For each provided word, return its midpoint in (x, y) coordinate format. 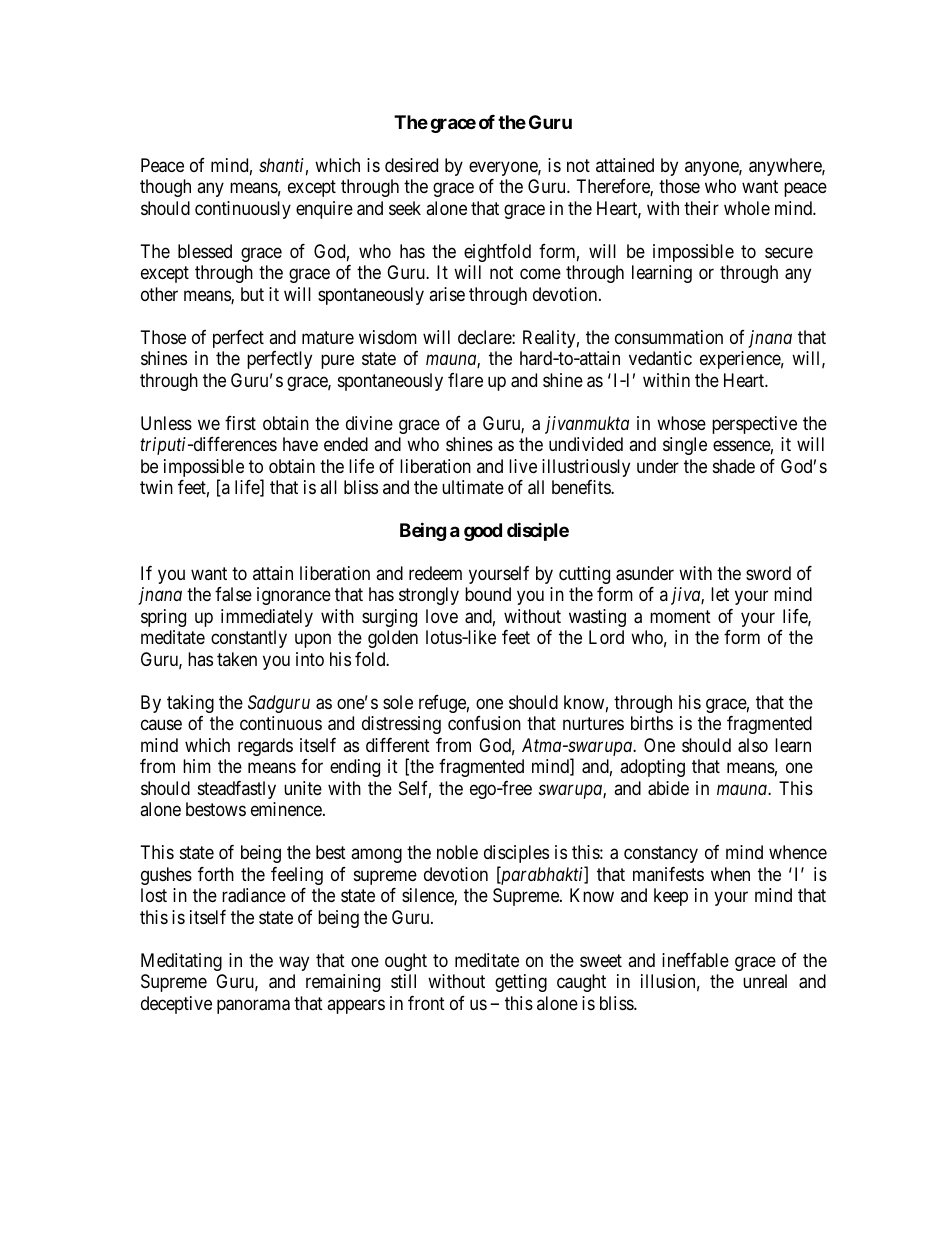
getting (521, 983)
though (165, 188)
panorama (253, 1006)
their (701, 208)
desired (411, 165)
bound (488, 594)
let (720, 594)
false (233, 594)
